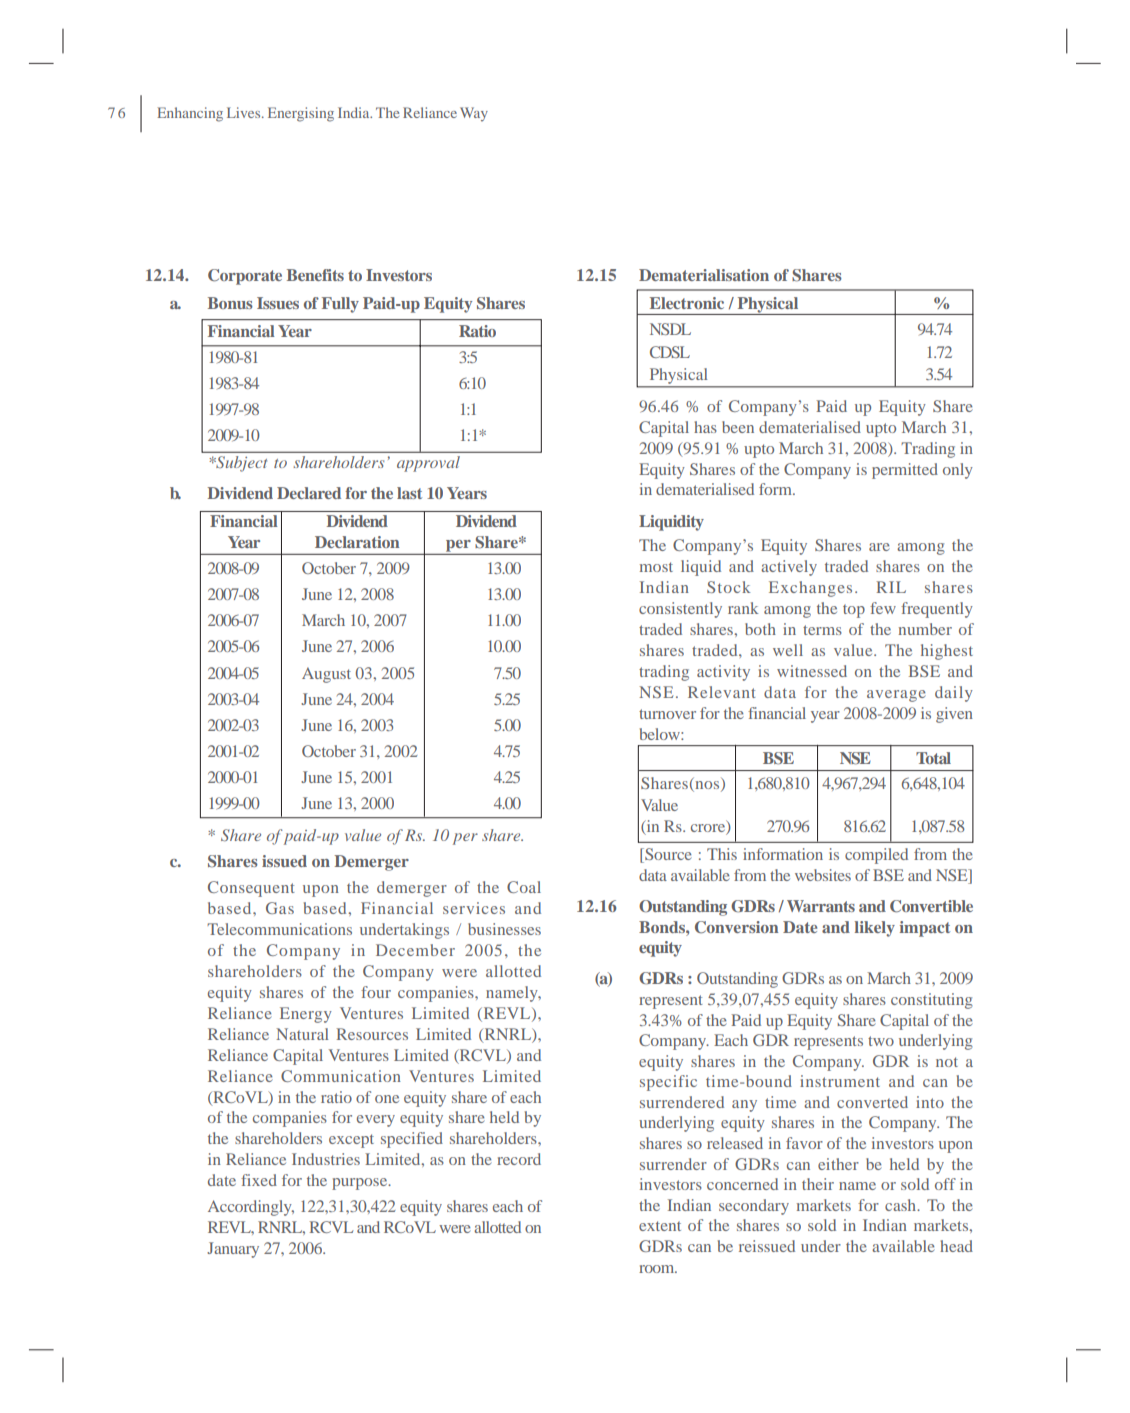 The height and width of the screenshot is (1413, 1130). What do you see at coordinates (902, 1205) in the screenshot?
I see `cash` at bounding box center [902, 1205].
